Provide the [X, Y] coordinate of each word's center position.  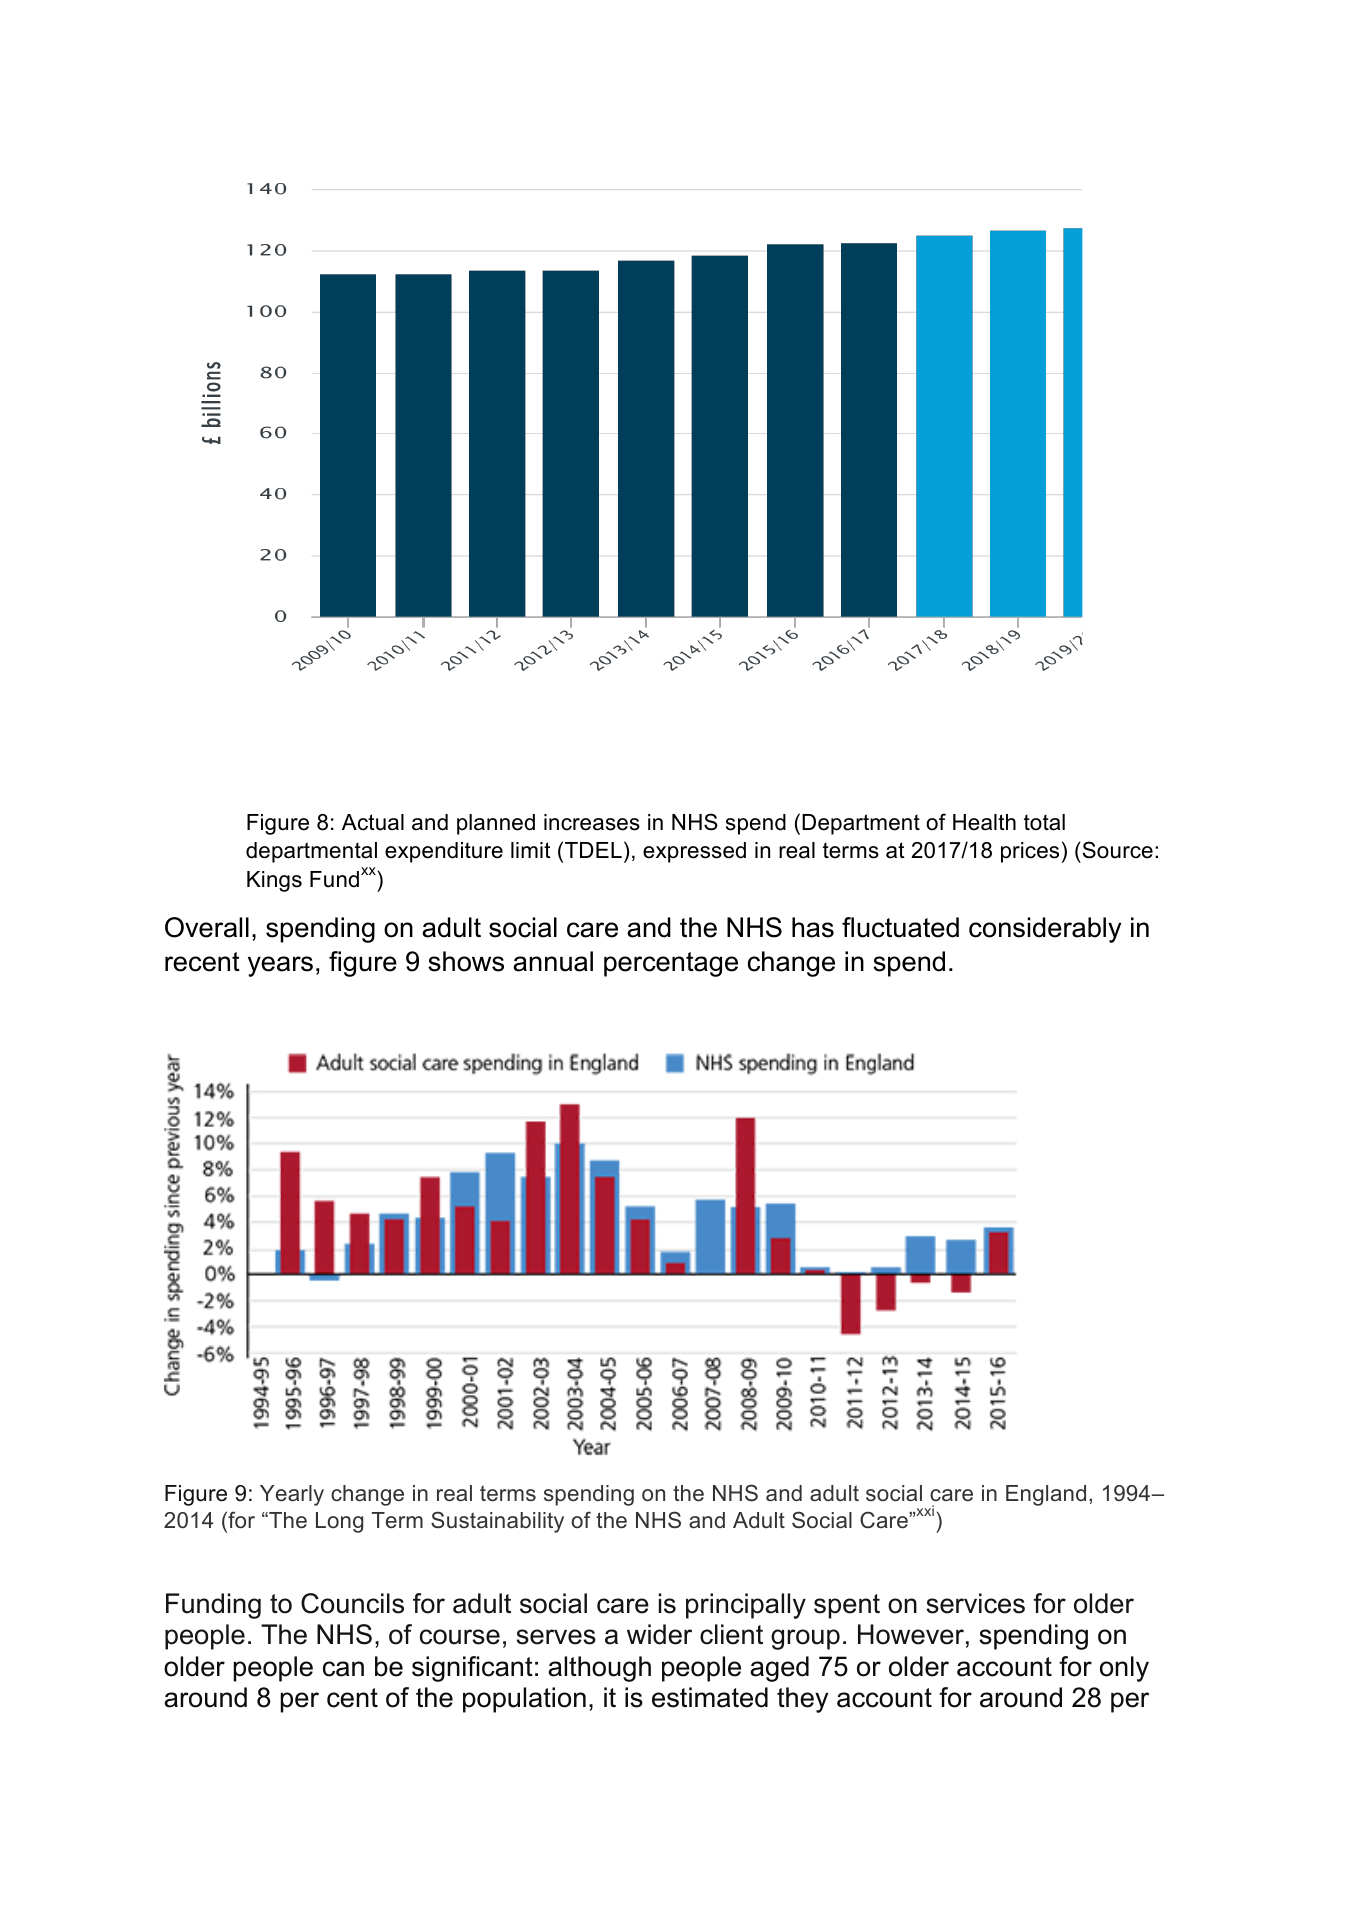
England [1046, 1495]
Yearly [292, 1495]
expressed [694, 852]
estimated [710, 1697]
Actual [373, 822]
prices [1030, 852]
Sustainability [497, 1522]
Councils [352, 1603]
